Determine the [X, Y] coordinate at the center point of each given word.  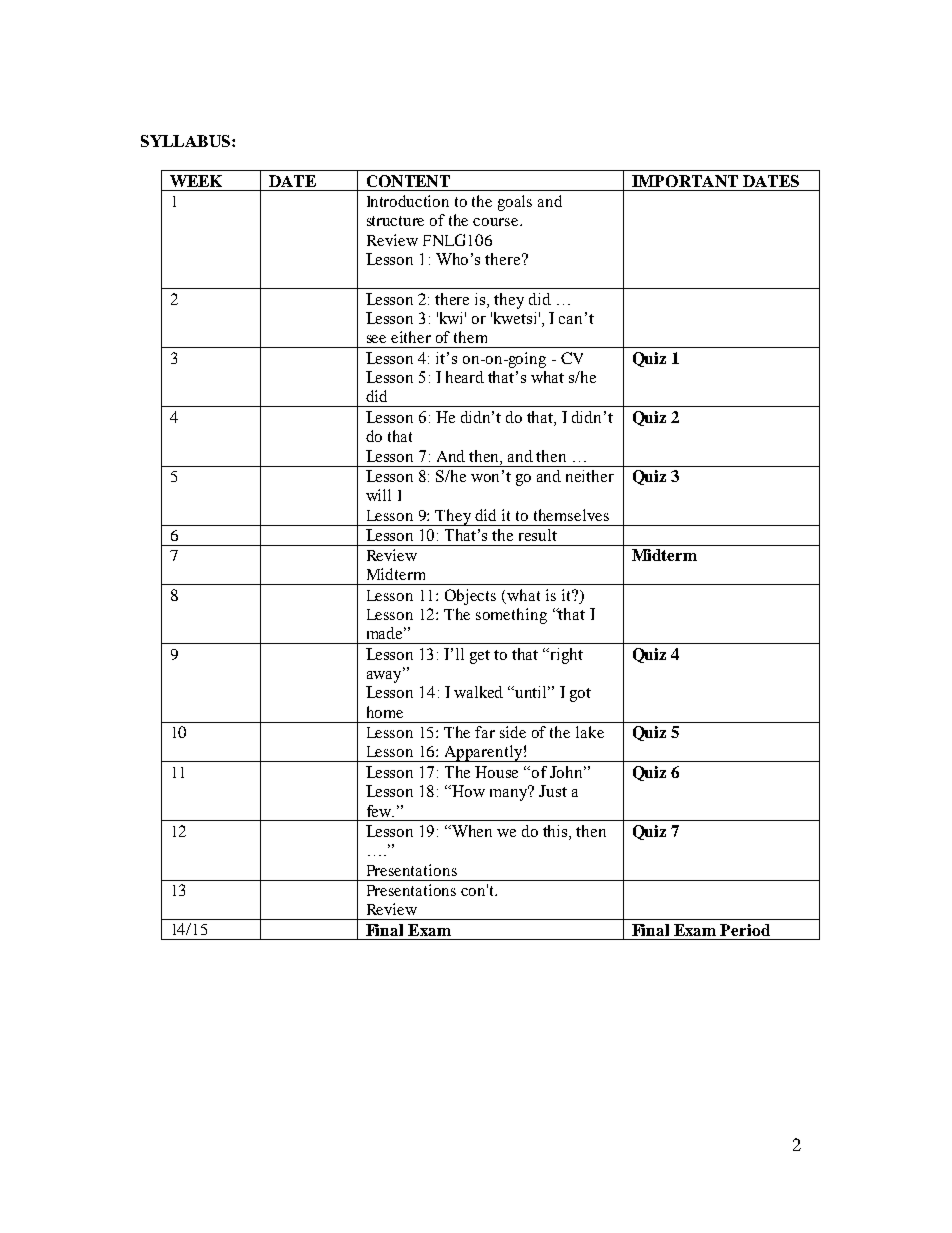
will [378, 495]
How [467, 791]
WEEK [196, 181]
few [380, 811]
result [538, 535]
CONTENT [408, 181]
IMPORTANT [685, 181]
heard [465, 377]
